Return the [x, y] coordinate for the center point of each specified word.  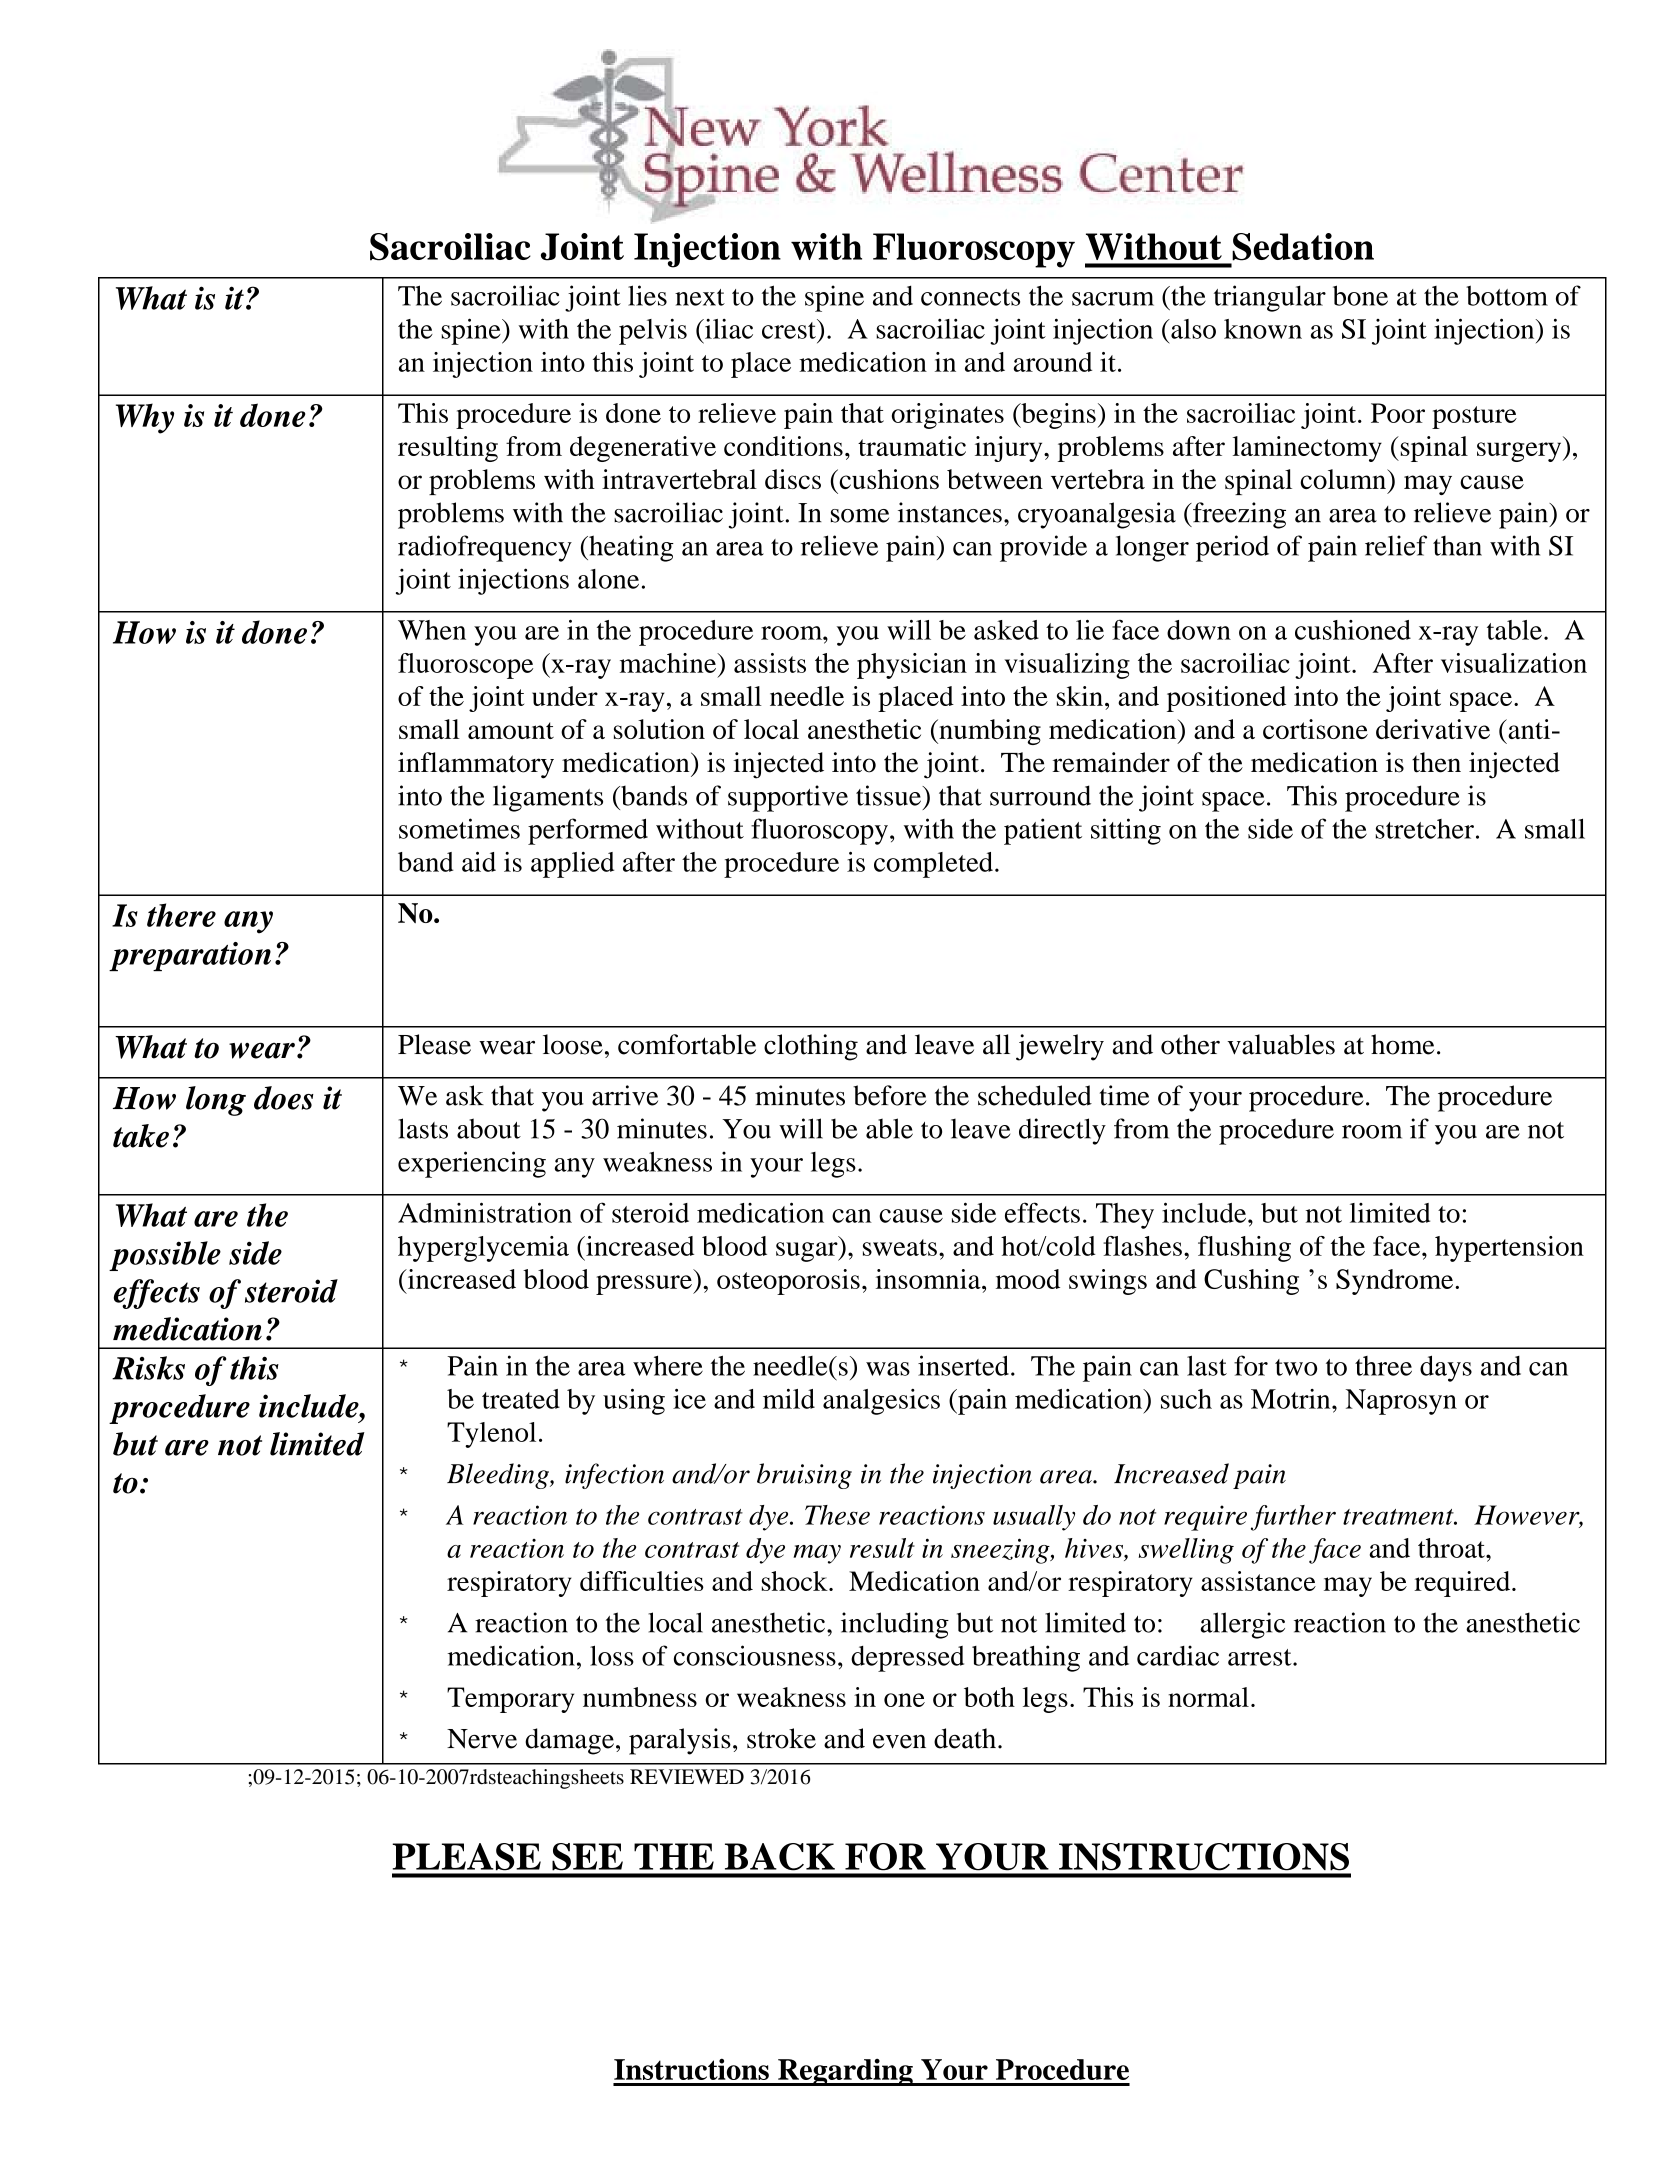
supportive [788, 798]
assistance [1258, 1581]
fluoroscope [465, 666]
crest [790, 329]
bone [1360, 295]
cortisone [1315, 729]
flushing [1244, 1249]
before [889, 1095]
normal [1208, 1697]
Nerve [482, 1739]
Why [145, 418]
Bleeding [499, 1476]
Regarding [845, 2072]
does [284, 1098]
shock [796, 1581]
